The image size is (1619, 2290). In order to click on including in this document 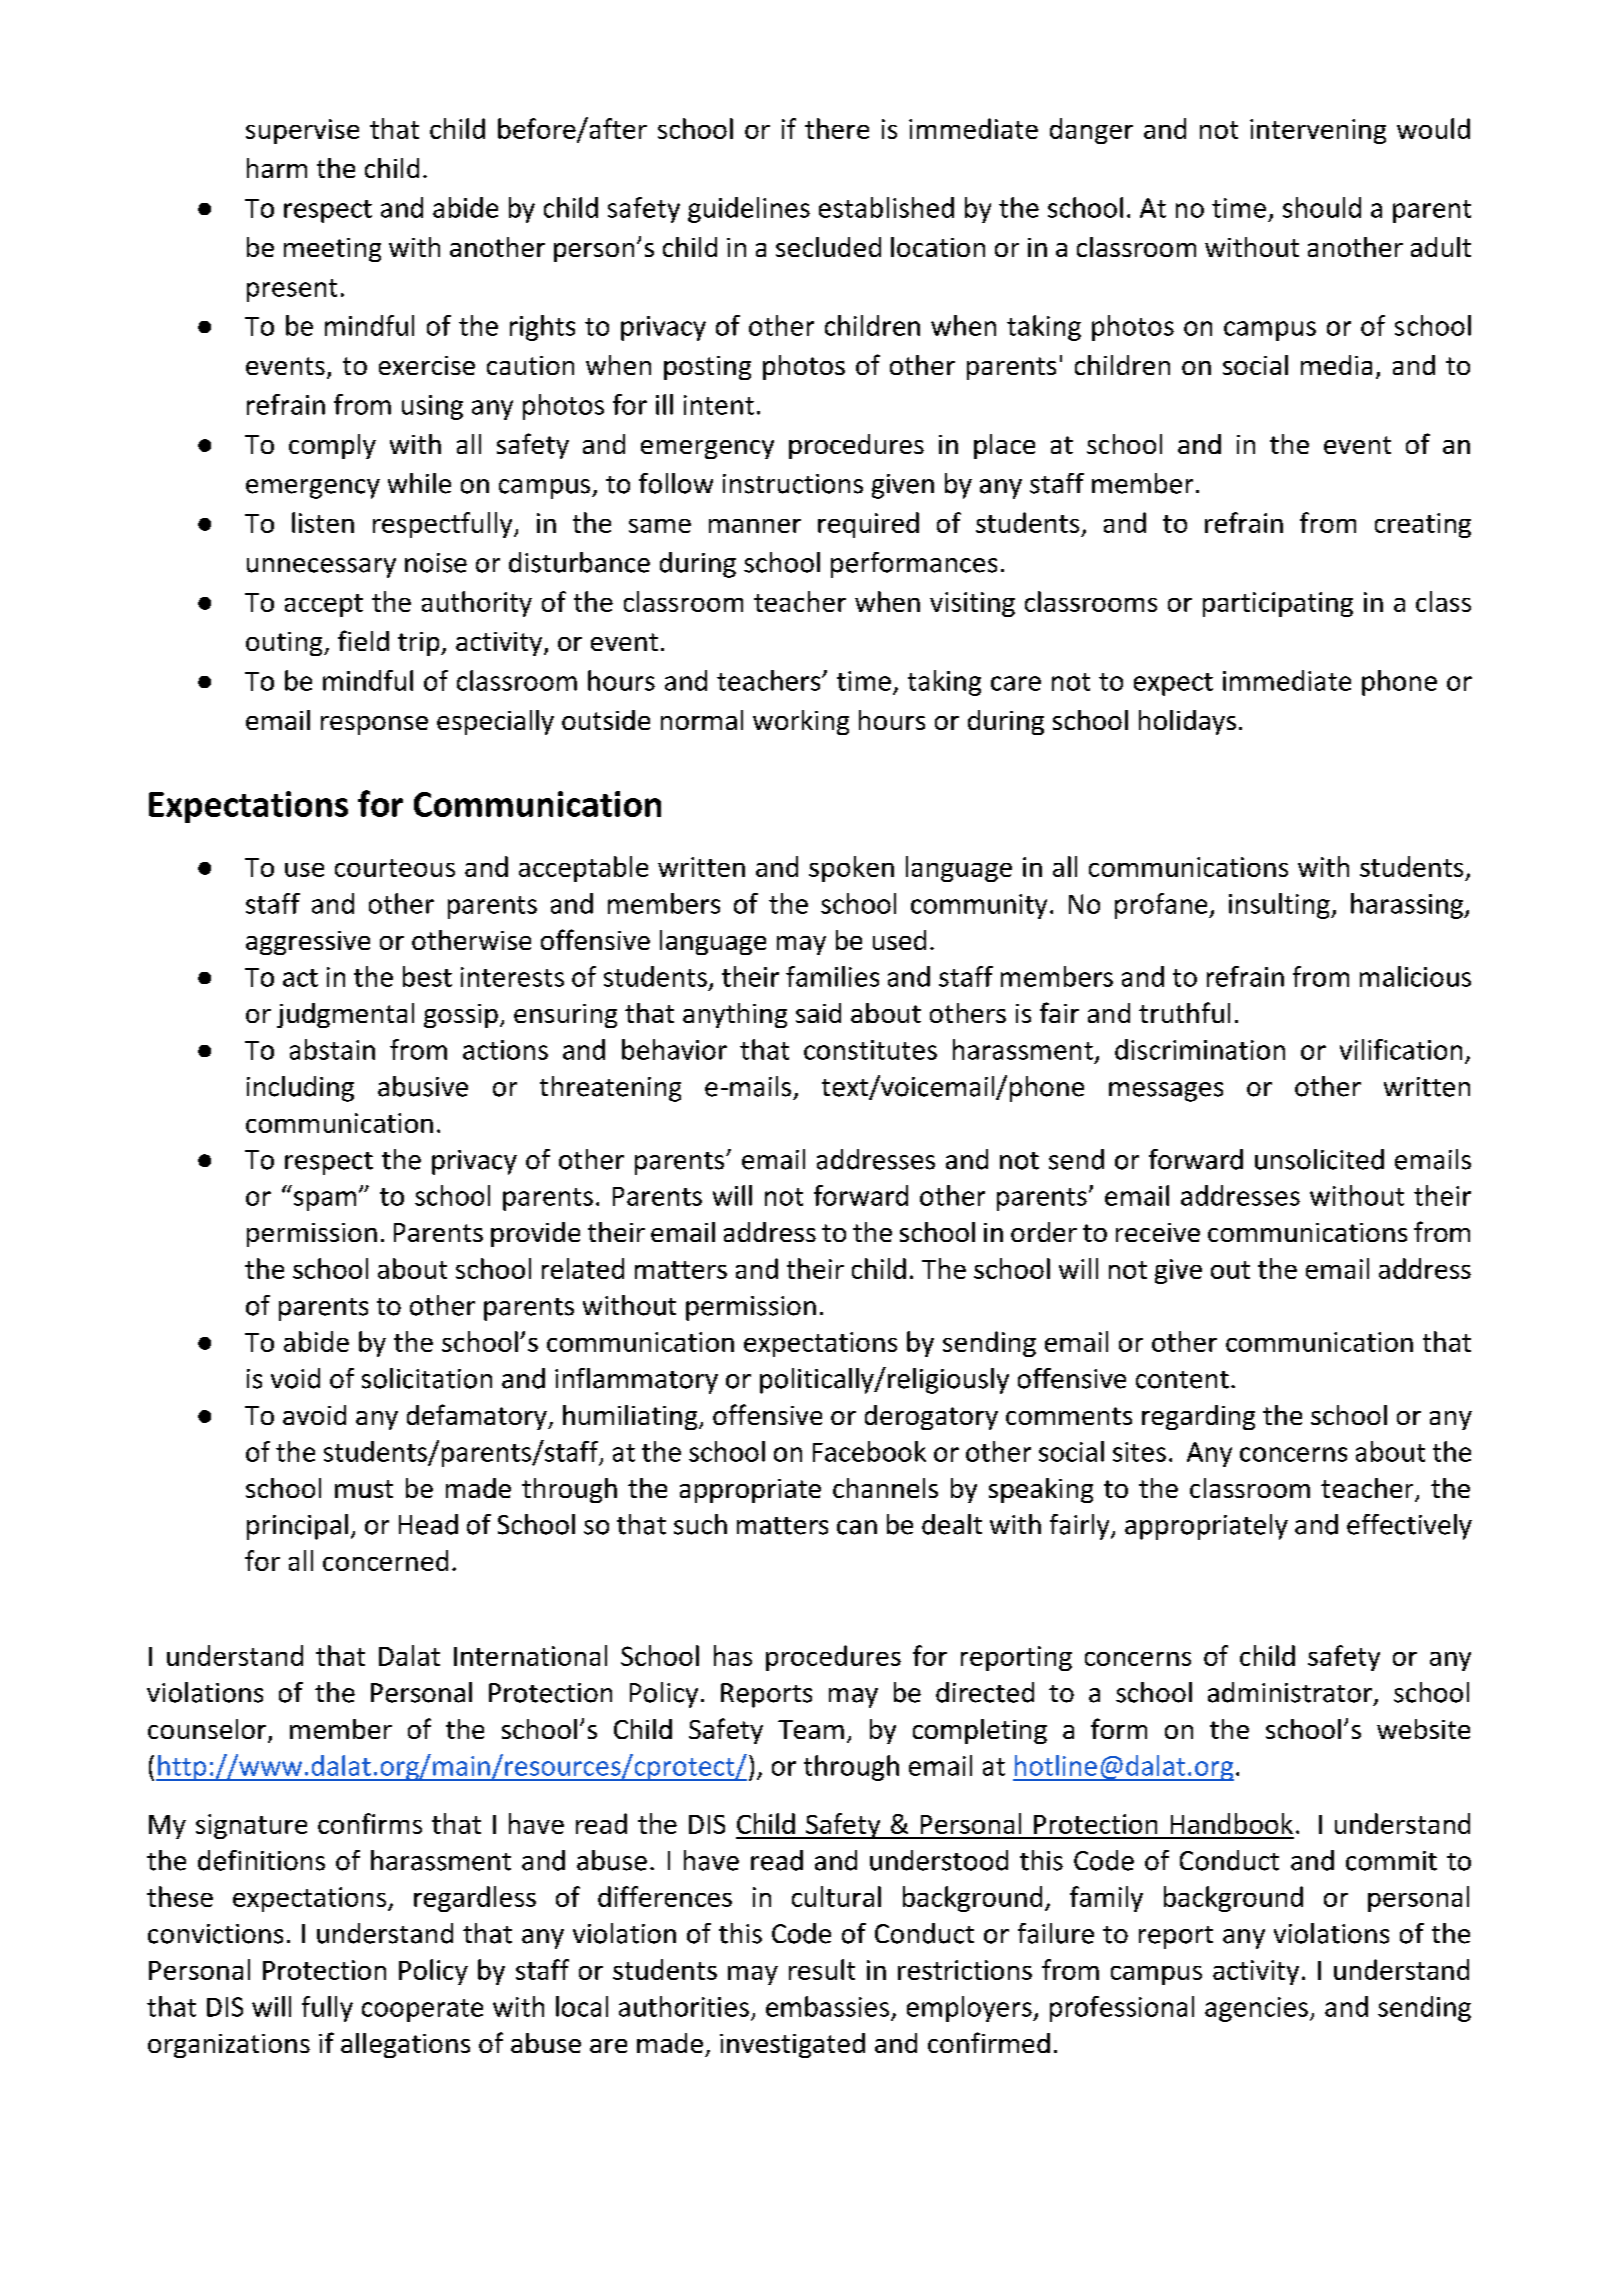, I will do `click(300, 1089)`.
